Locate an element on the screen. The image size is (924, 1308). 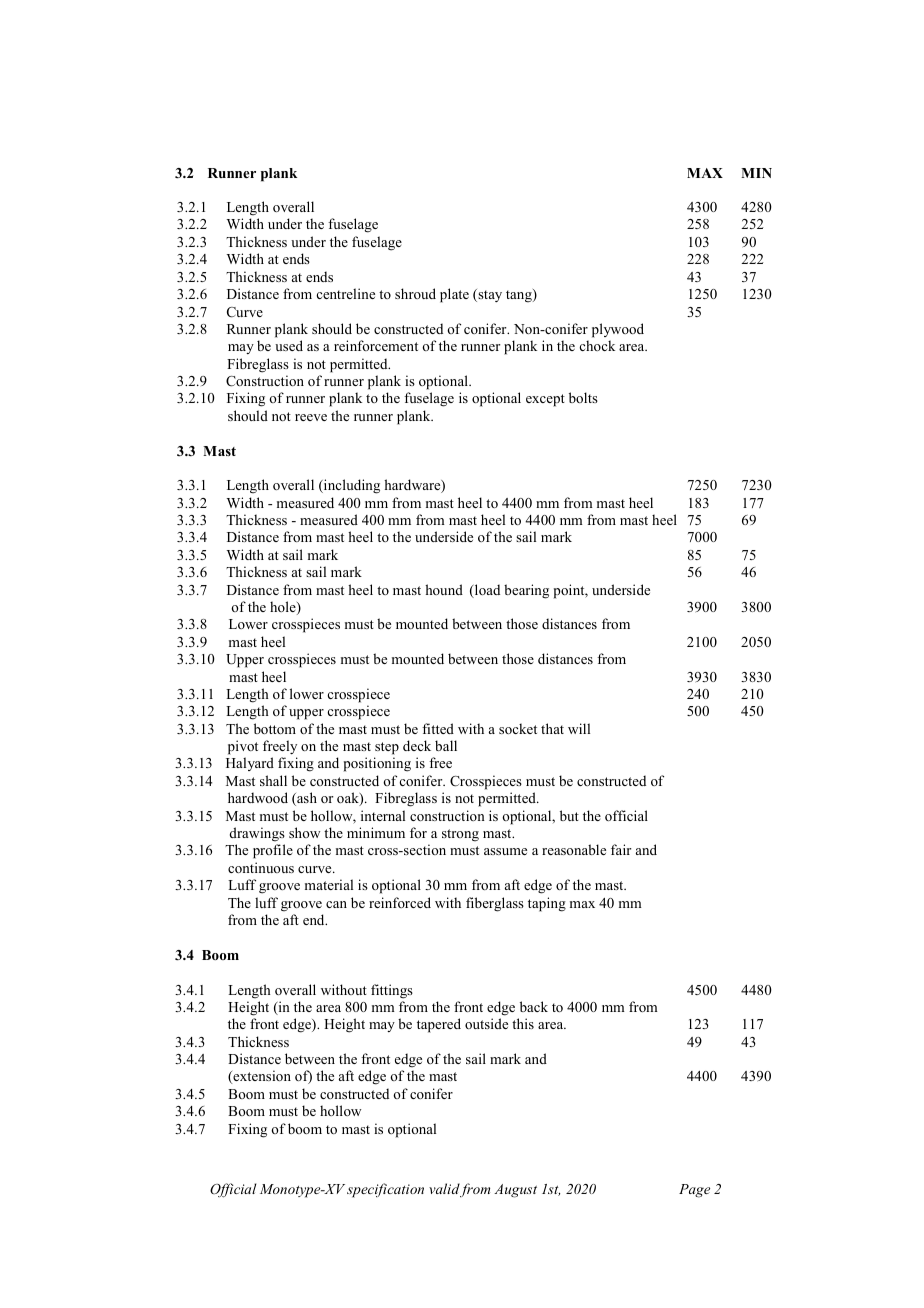
plate is located at coordinates (454, 295).
